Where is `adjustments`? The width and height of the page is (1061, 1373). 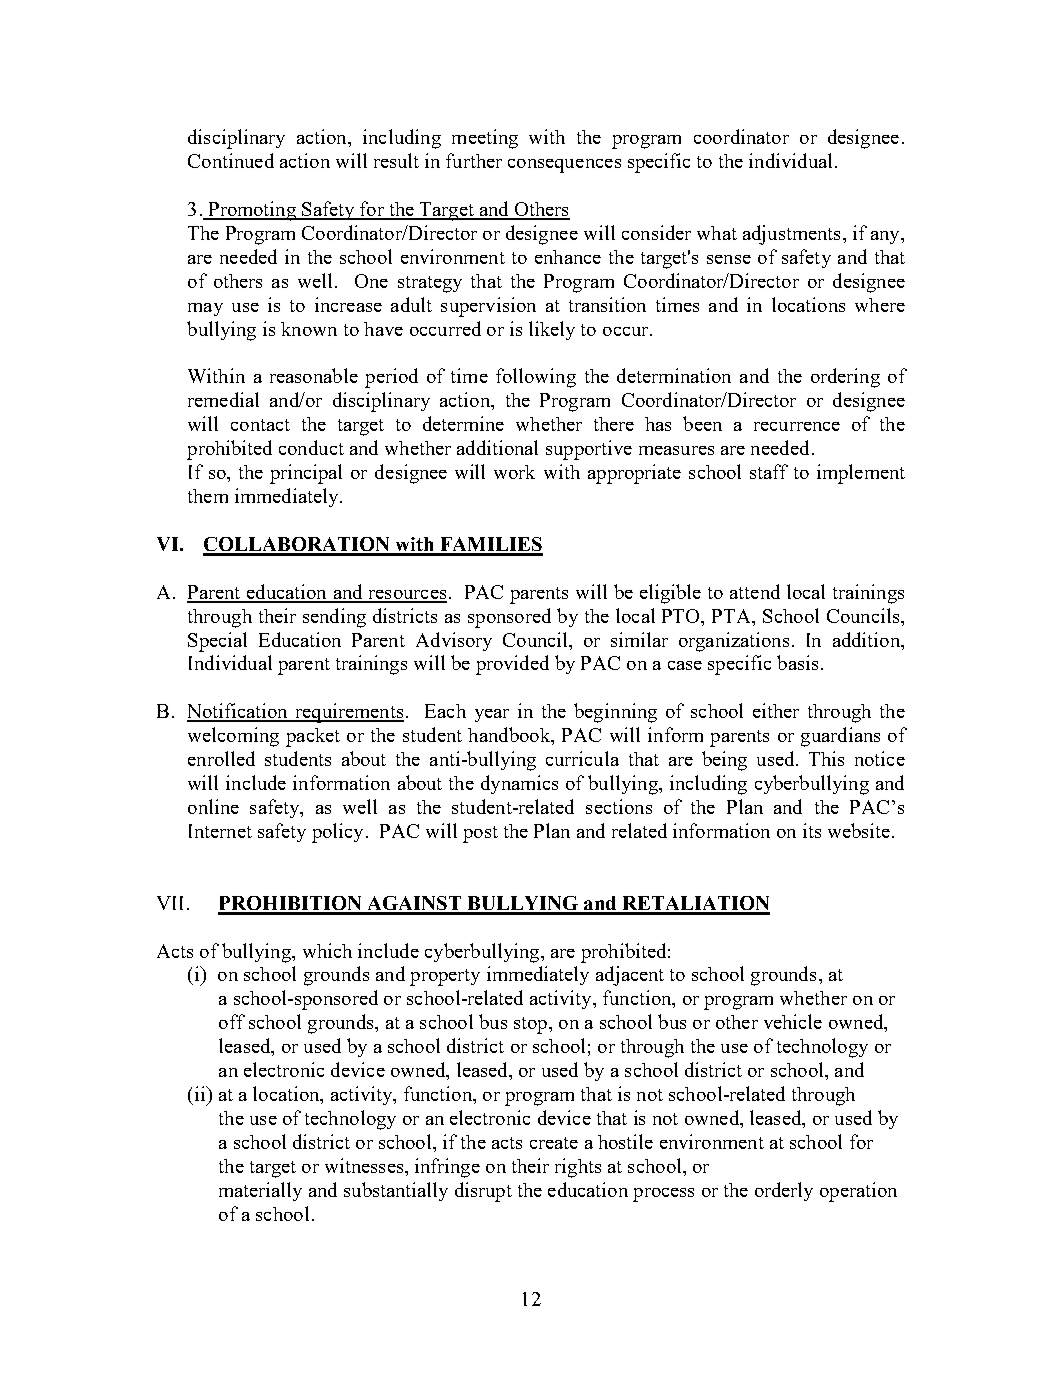 adjustments is located at coordinates (791, 235).
